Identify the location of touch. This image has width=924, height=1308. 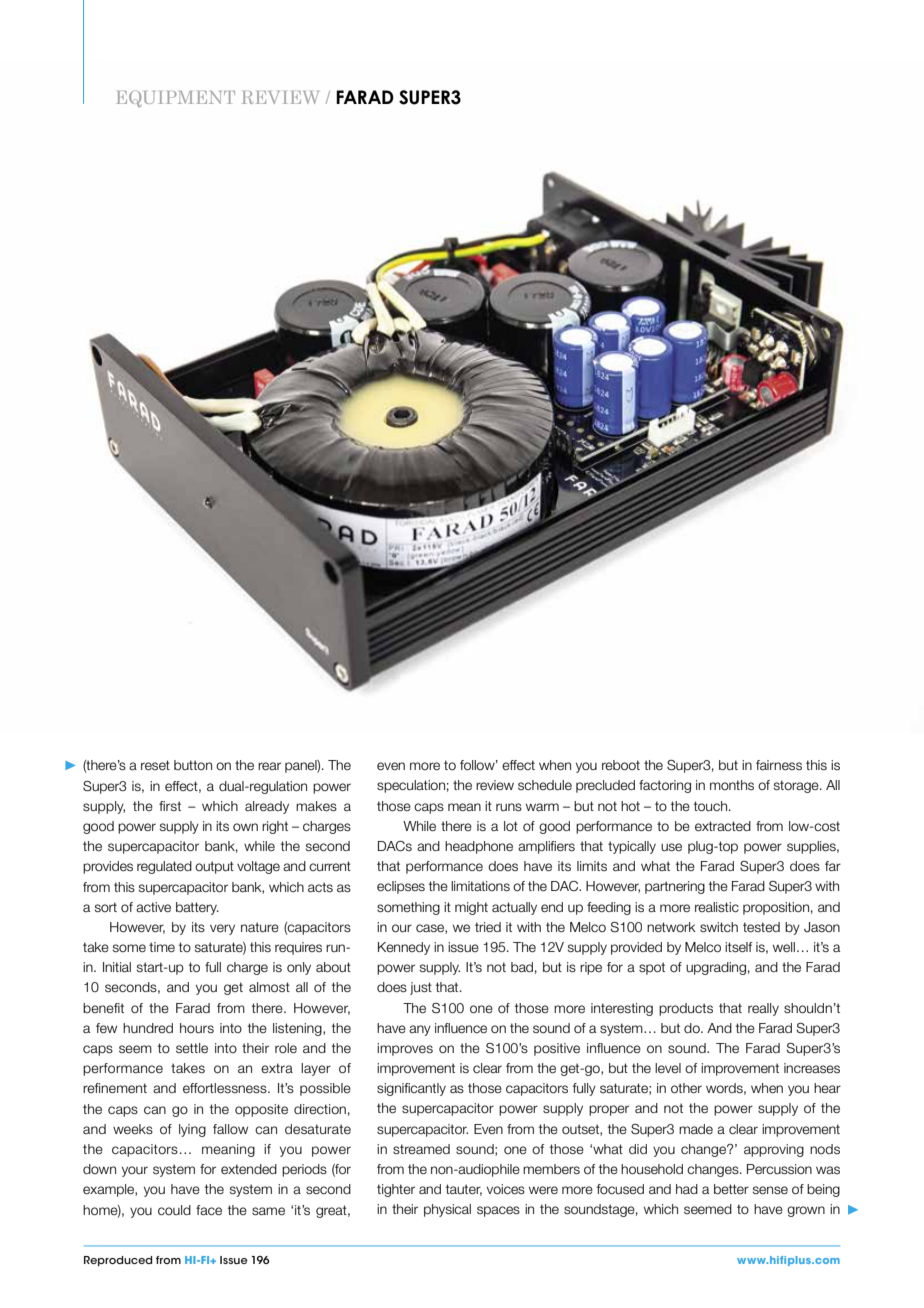
(712, 806).
